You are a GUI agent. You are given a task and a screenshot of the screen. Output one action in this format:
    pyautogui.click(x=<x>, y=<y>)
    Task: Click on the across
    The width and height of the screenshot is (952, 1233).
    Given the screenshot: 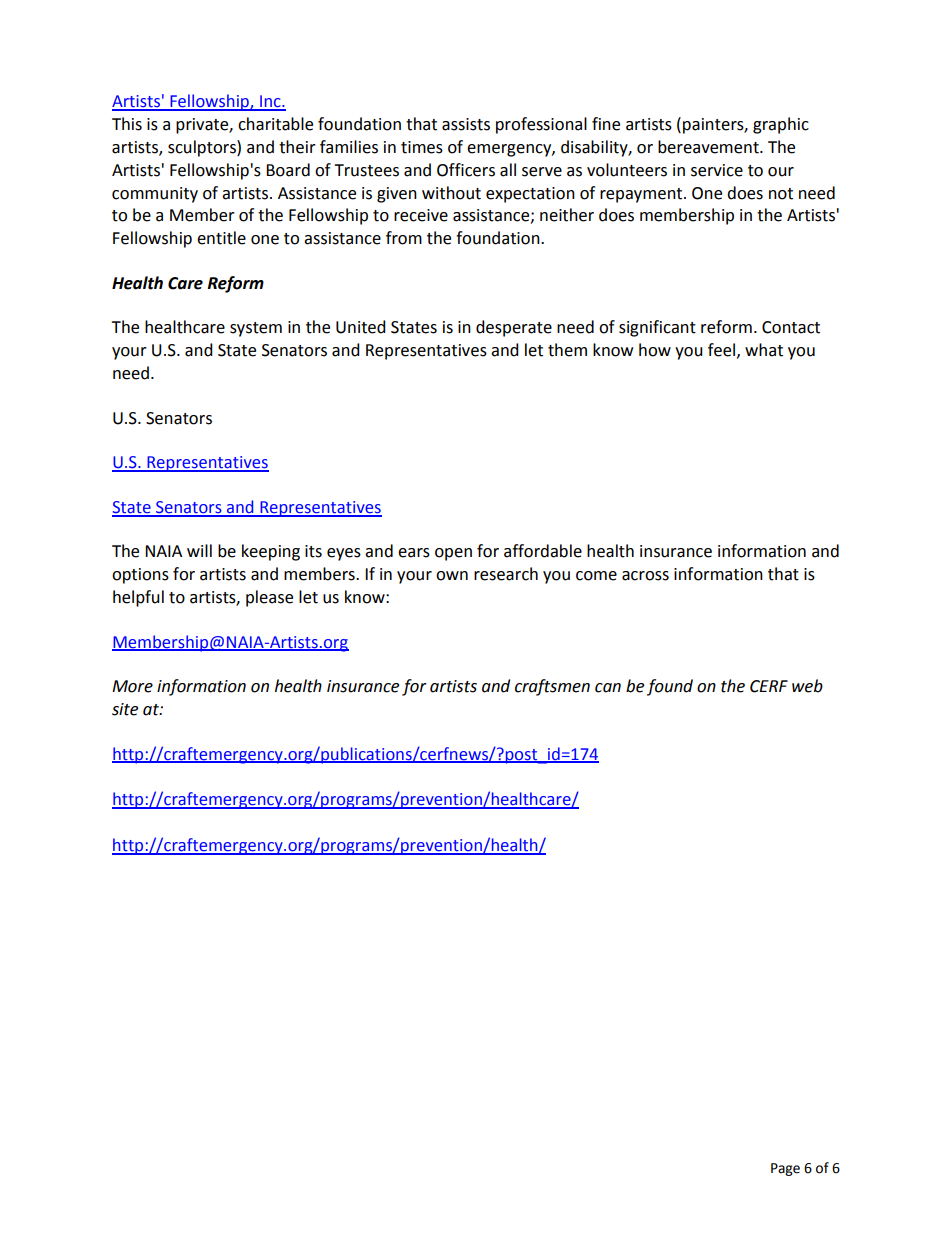 What is the action you would take?
    pyautogui.click(x=645, y=576)
